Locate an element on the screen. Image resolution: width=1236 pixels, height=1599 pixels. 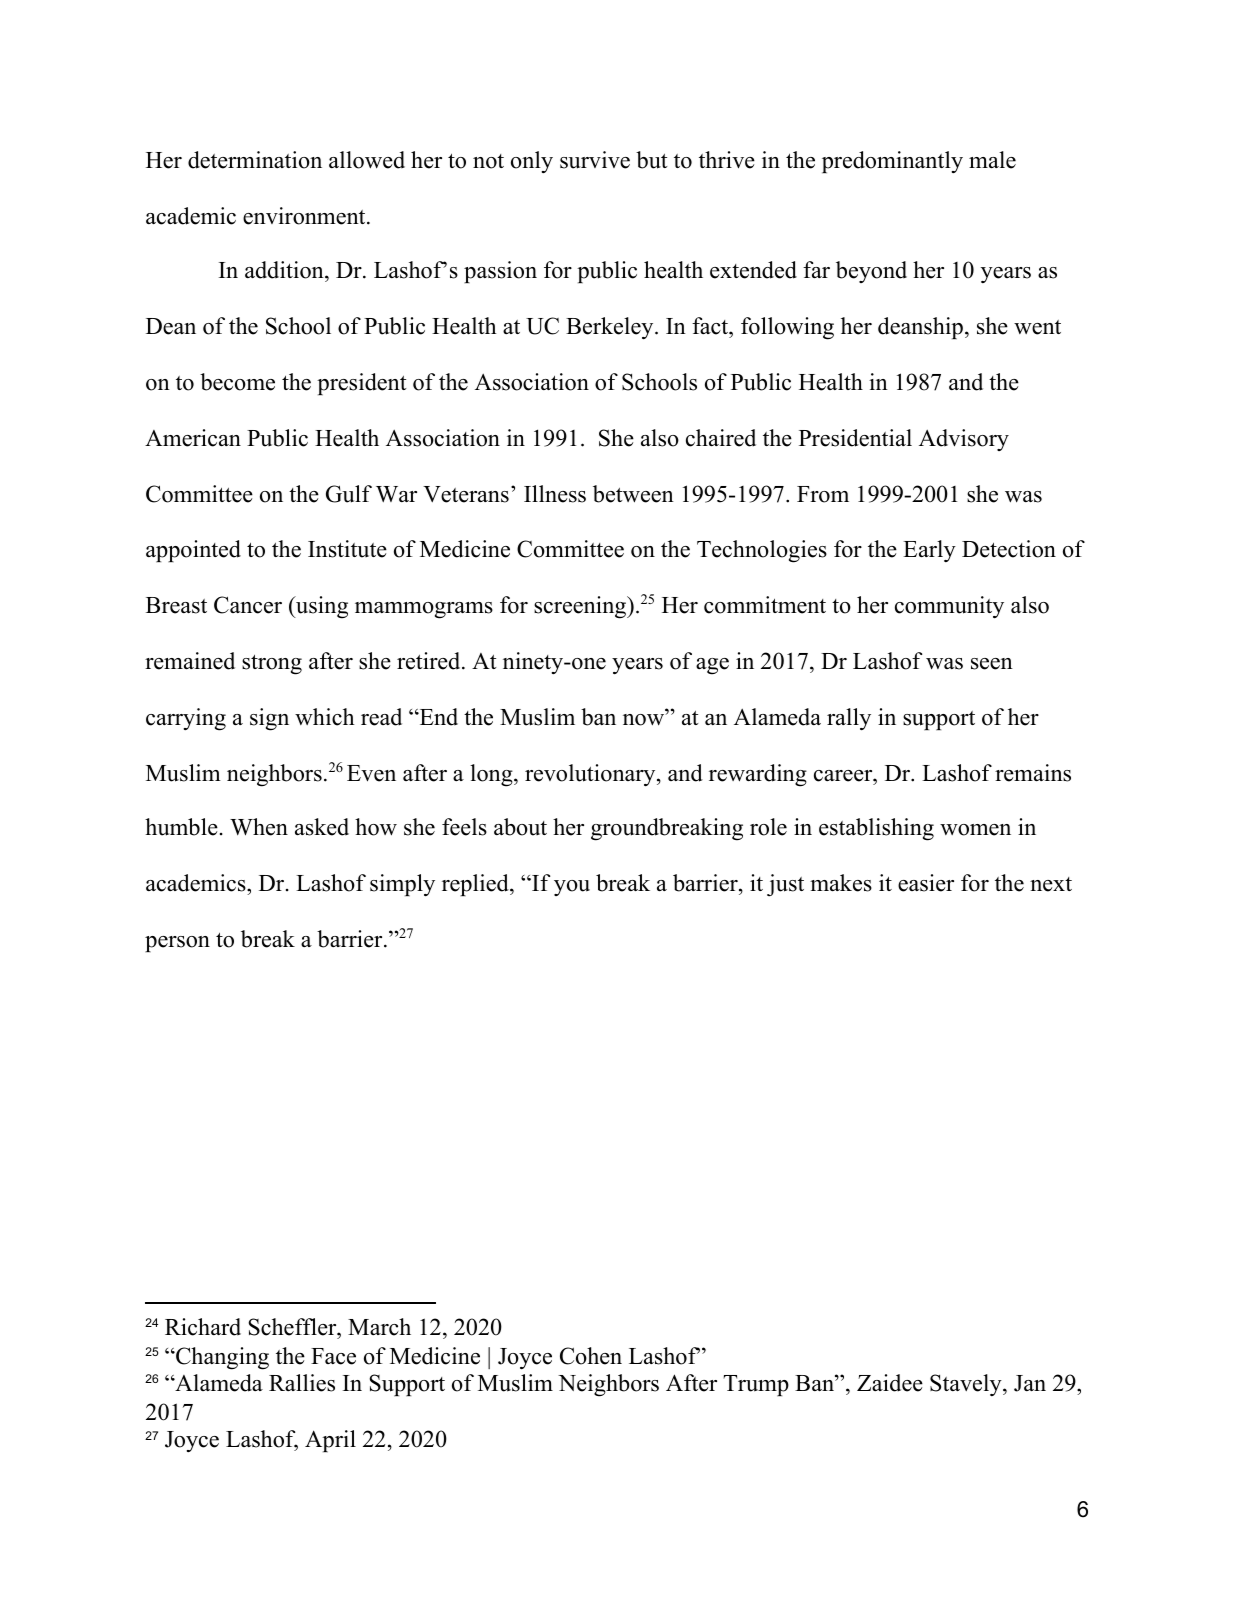
environment is located at coordinates (305, 216).
